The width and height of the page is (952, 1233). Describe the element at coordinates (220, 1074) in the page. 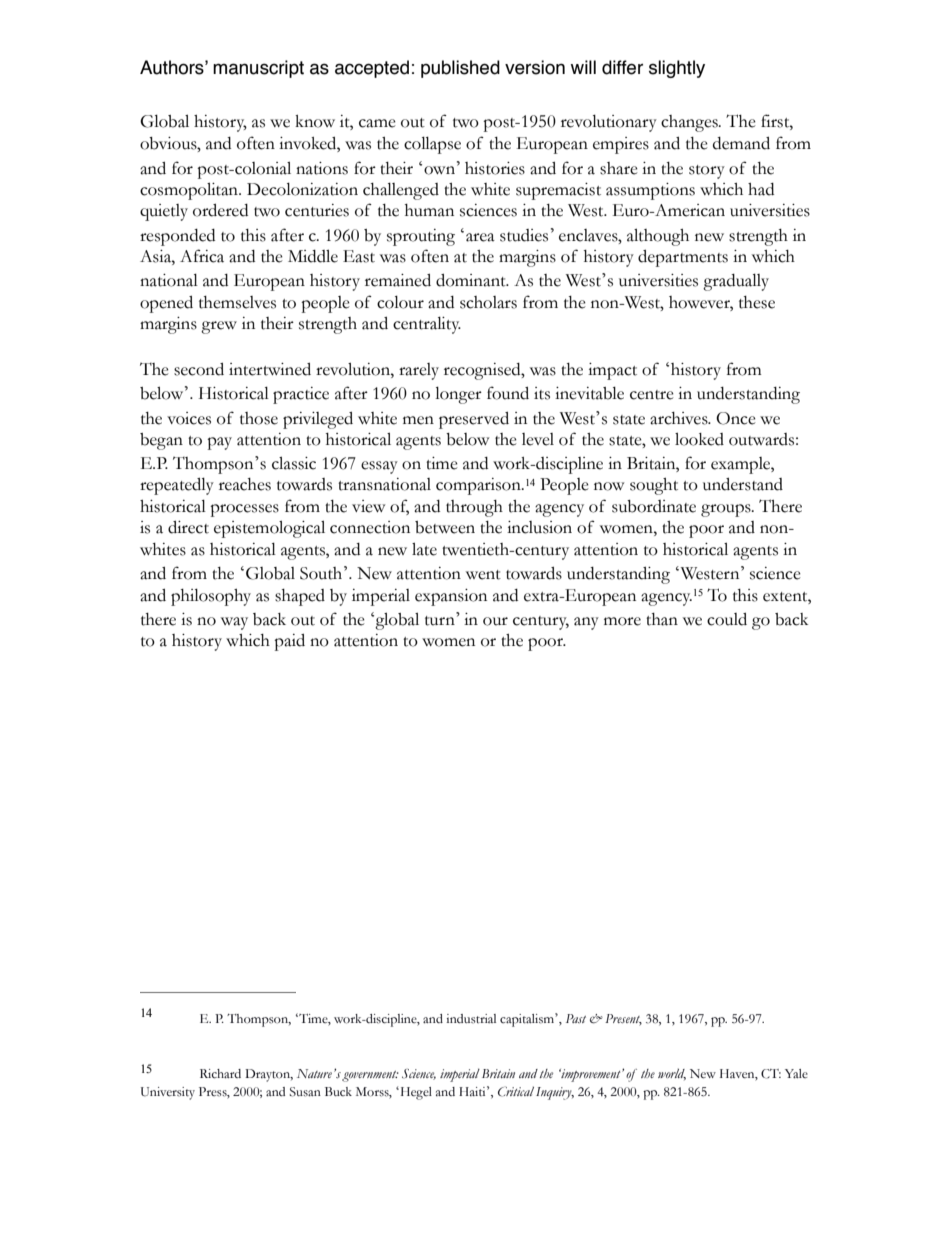

I see `Richard` at that location.
